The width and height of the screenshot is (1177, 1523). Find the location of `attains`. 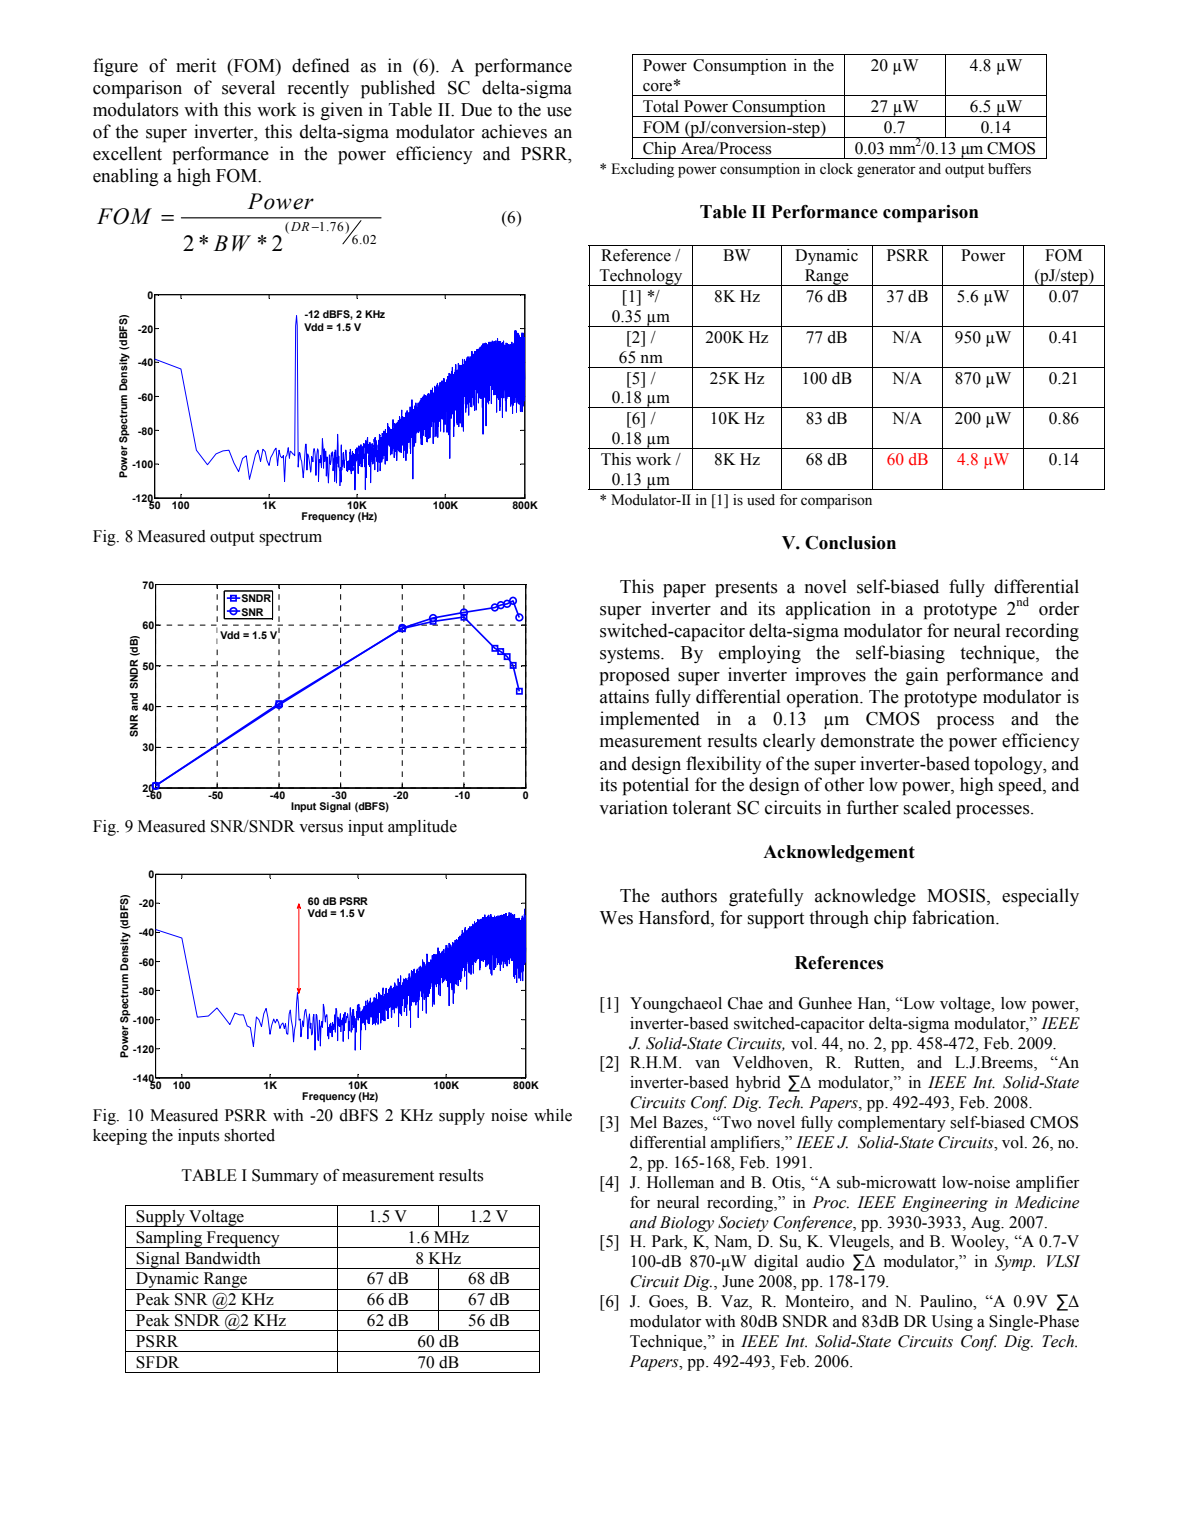

attains is located at coordinates (624, 696).
